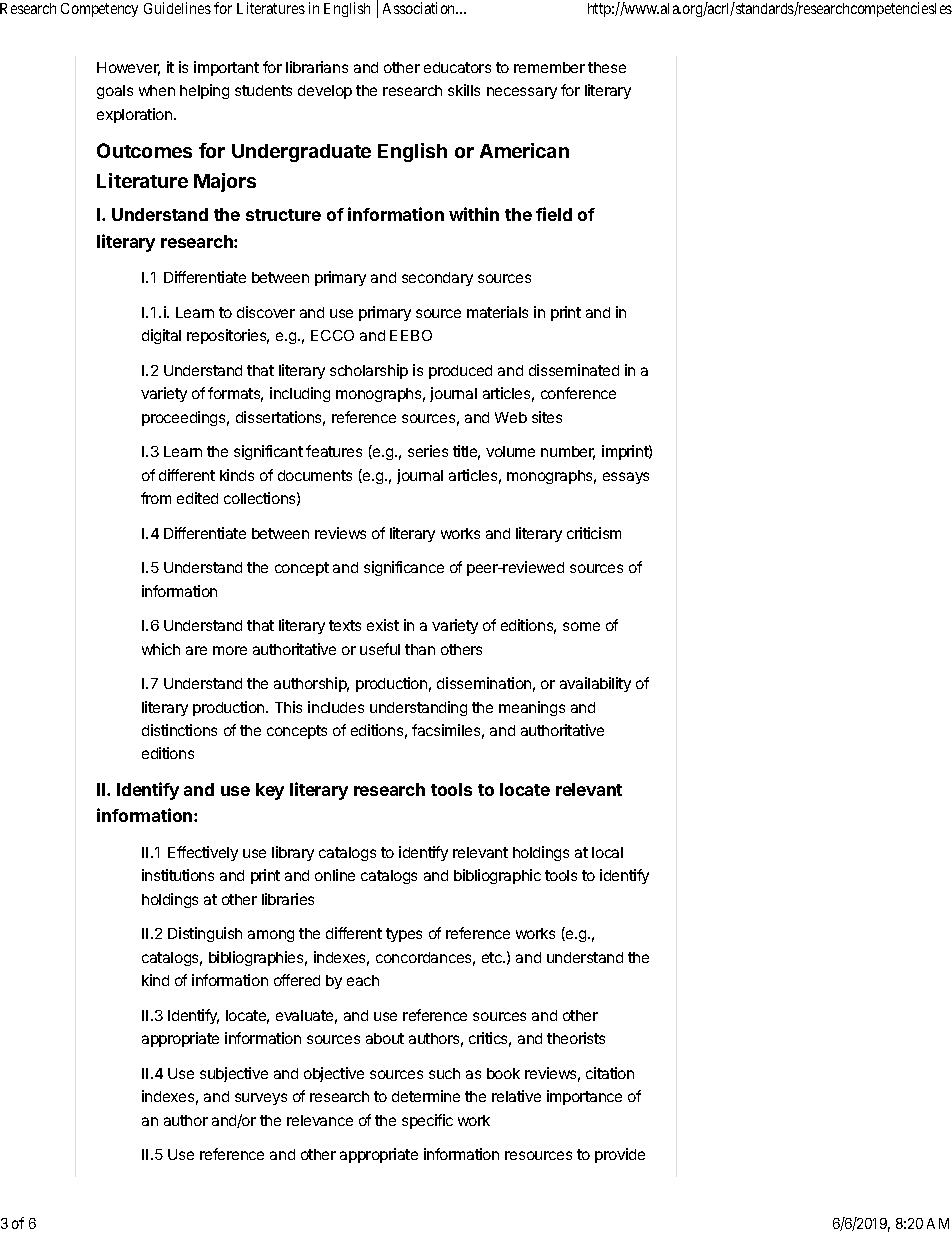  What do you see at coordinates (317, 67) in the screenshot?
I see `librarians` at bounding box center [317, 67].
